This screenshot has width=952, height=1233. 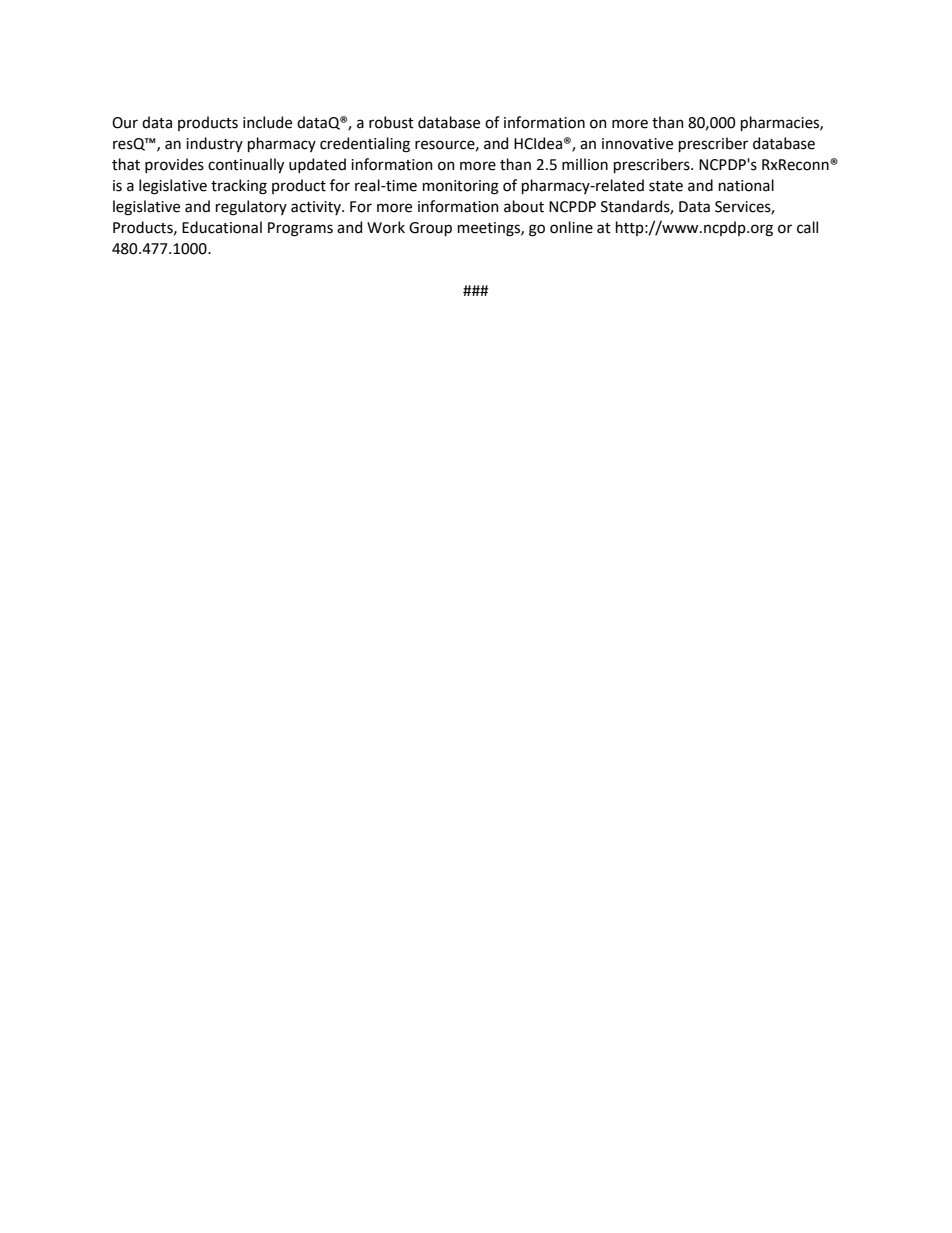 What do you see at coordinates (222, 227) in the screenshot?
I see `Educational` at bounding box center [222, 227].
